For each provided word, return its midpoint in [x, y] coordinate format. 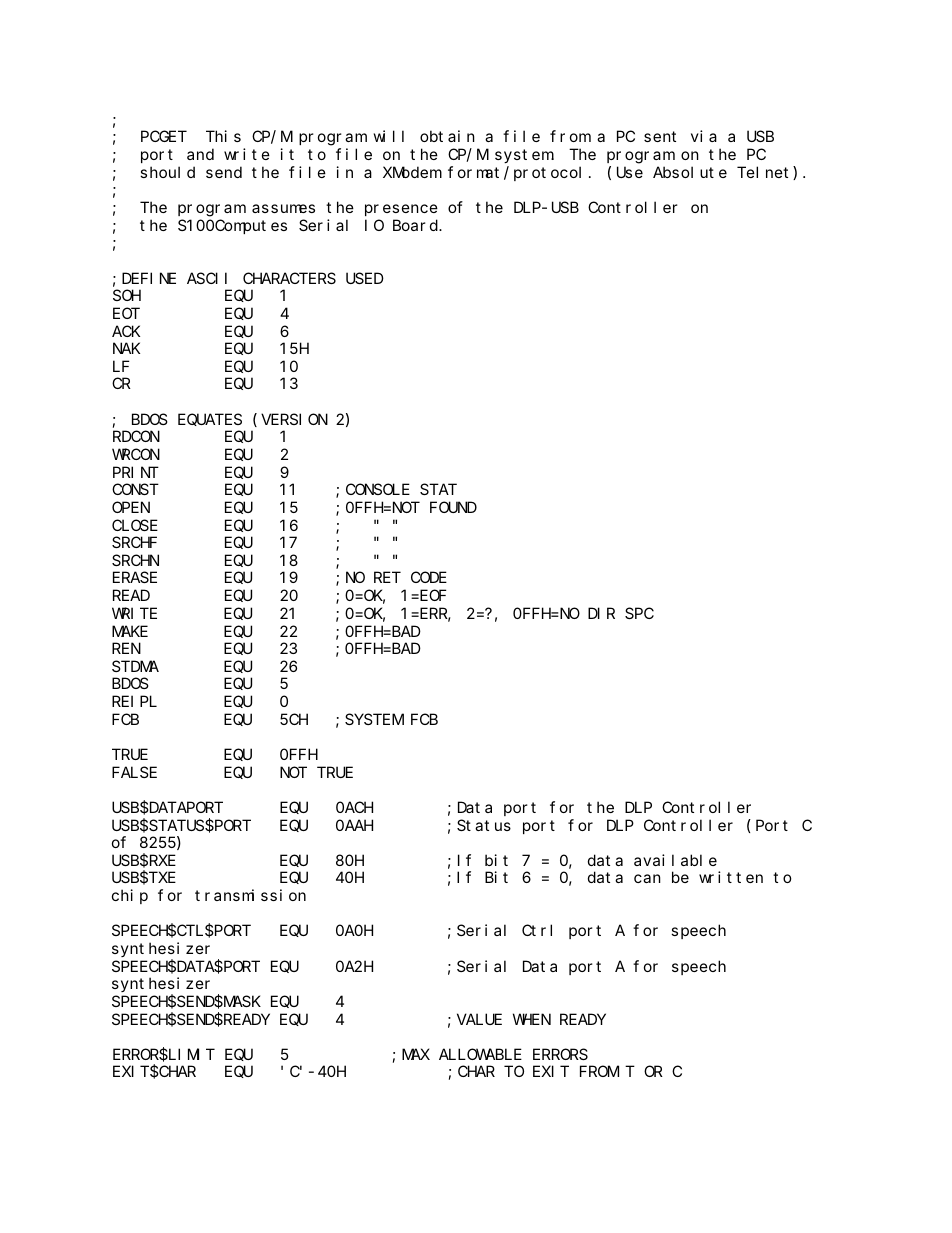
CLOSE [135, 525]
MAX [416, 1054]
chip [130, 896]
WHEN [532, 1019]
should [167, 172]
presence [401, 210]
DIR [601, 613]
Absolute [690, 172]
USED [365, 278]
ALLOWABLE [480, 1054]
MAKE [130, 631]
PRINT [136, 472]
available [675, 860]
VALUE [479, 1019]
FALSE [134, 772]
